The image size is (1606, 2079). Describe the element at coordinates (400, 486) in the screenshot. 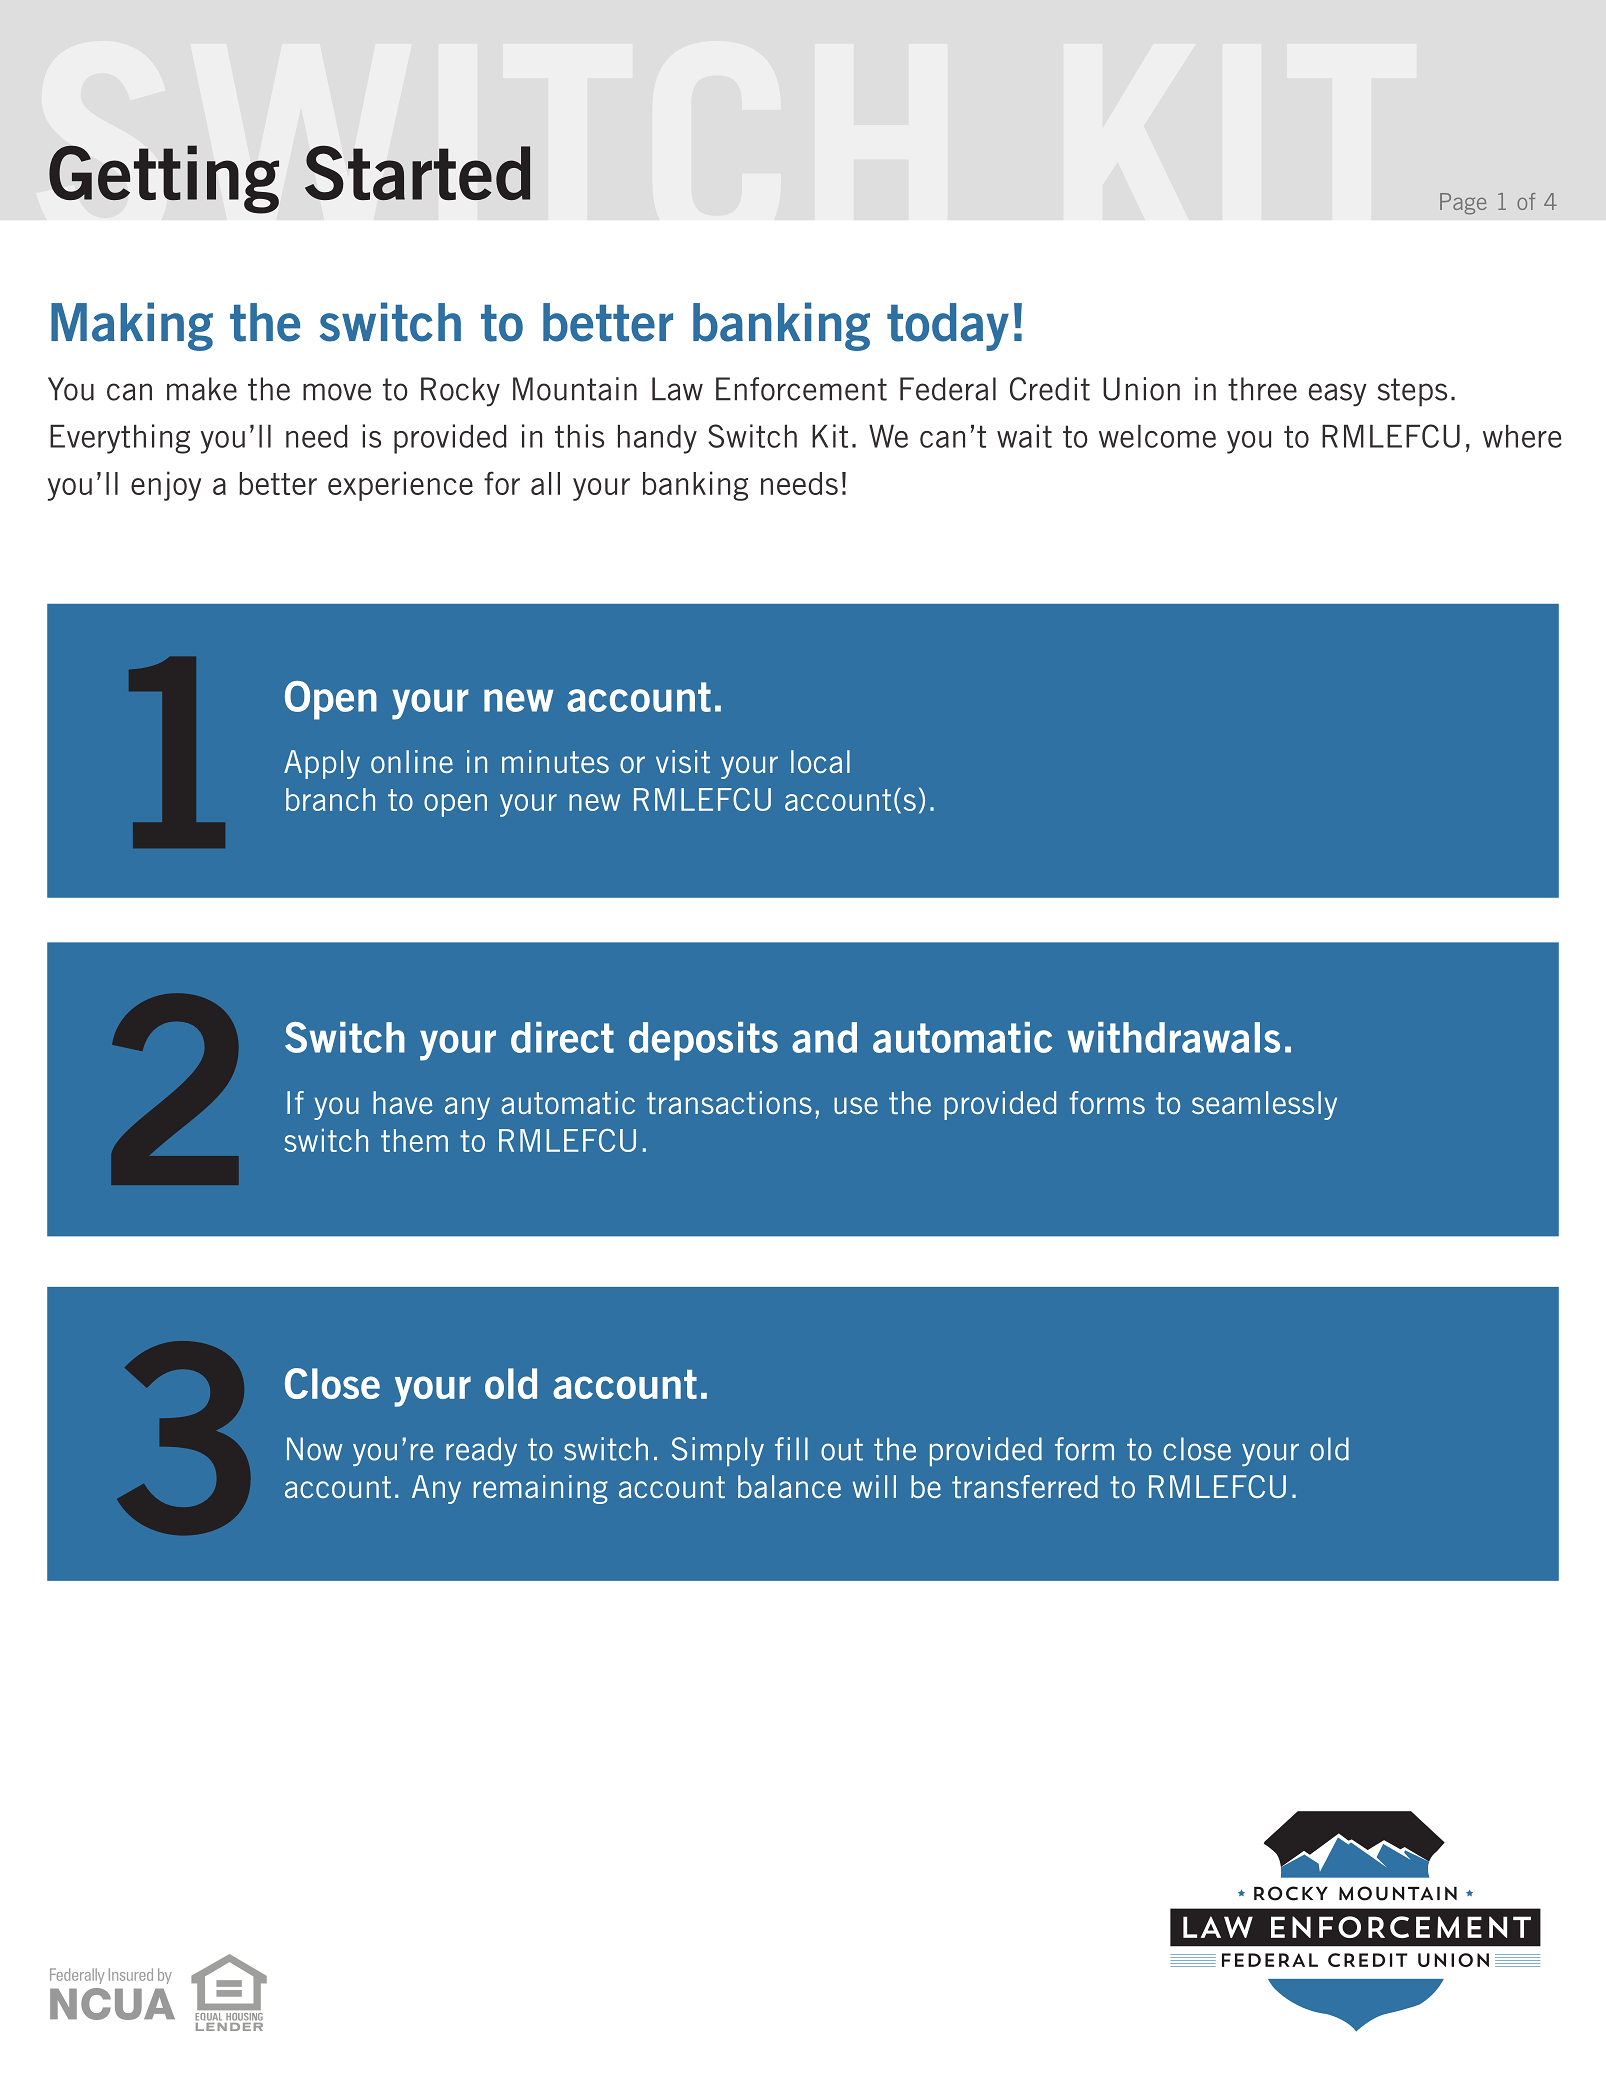

I see `experience` at that location.
